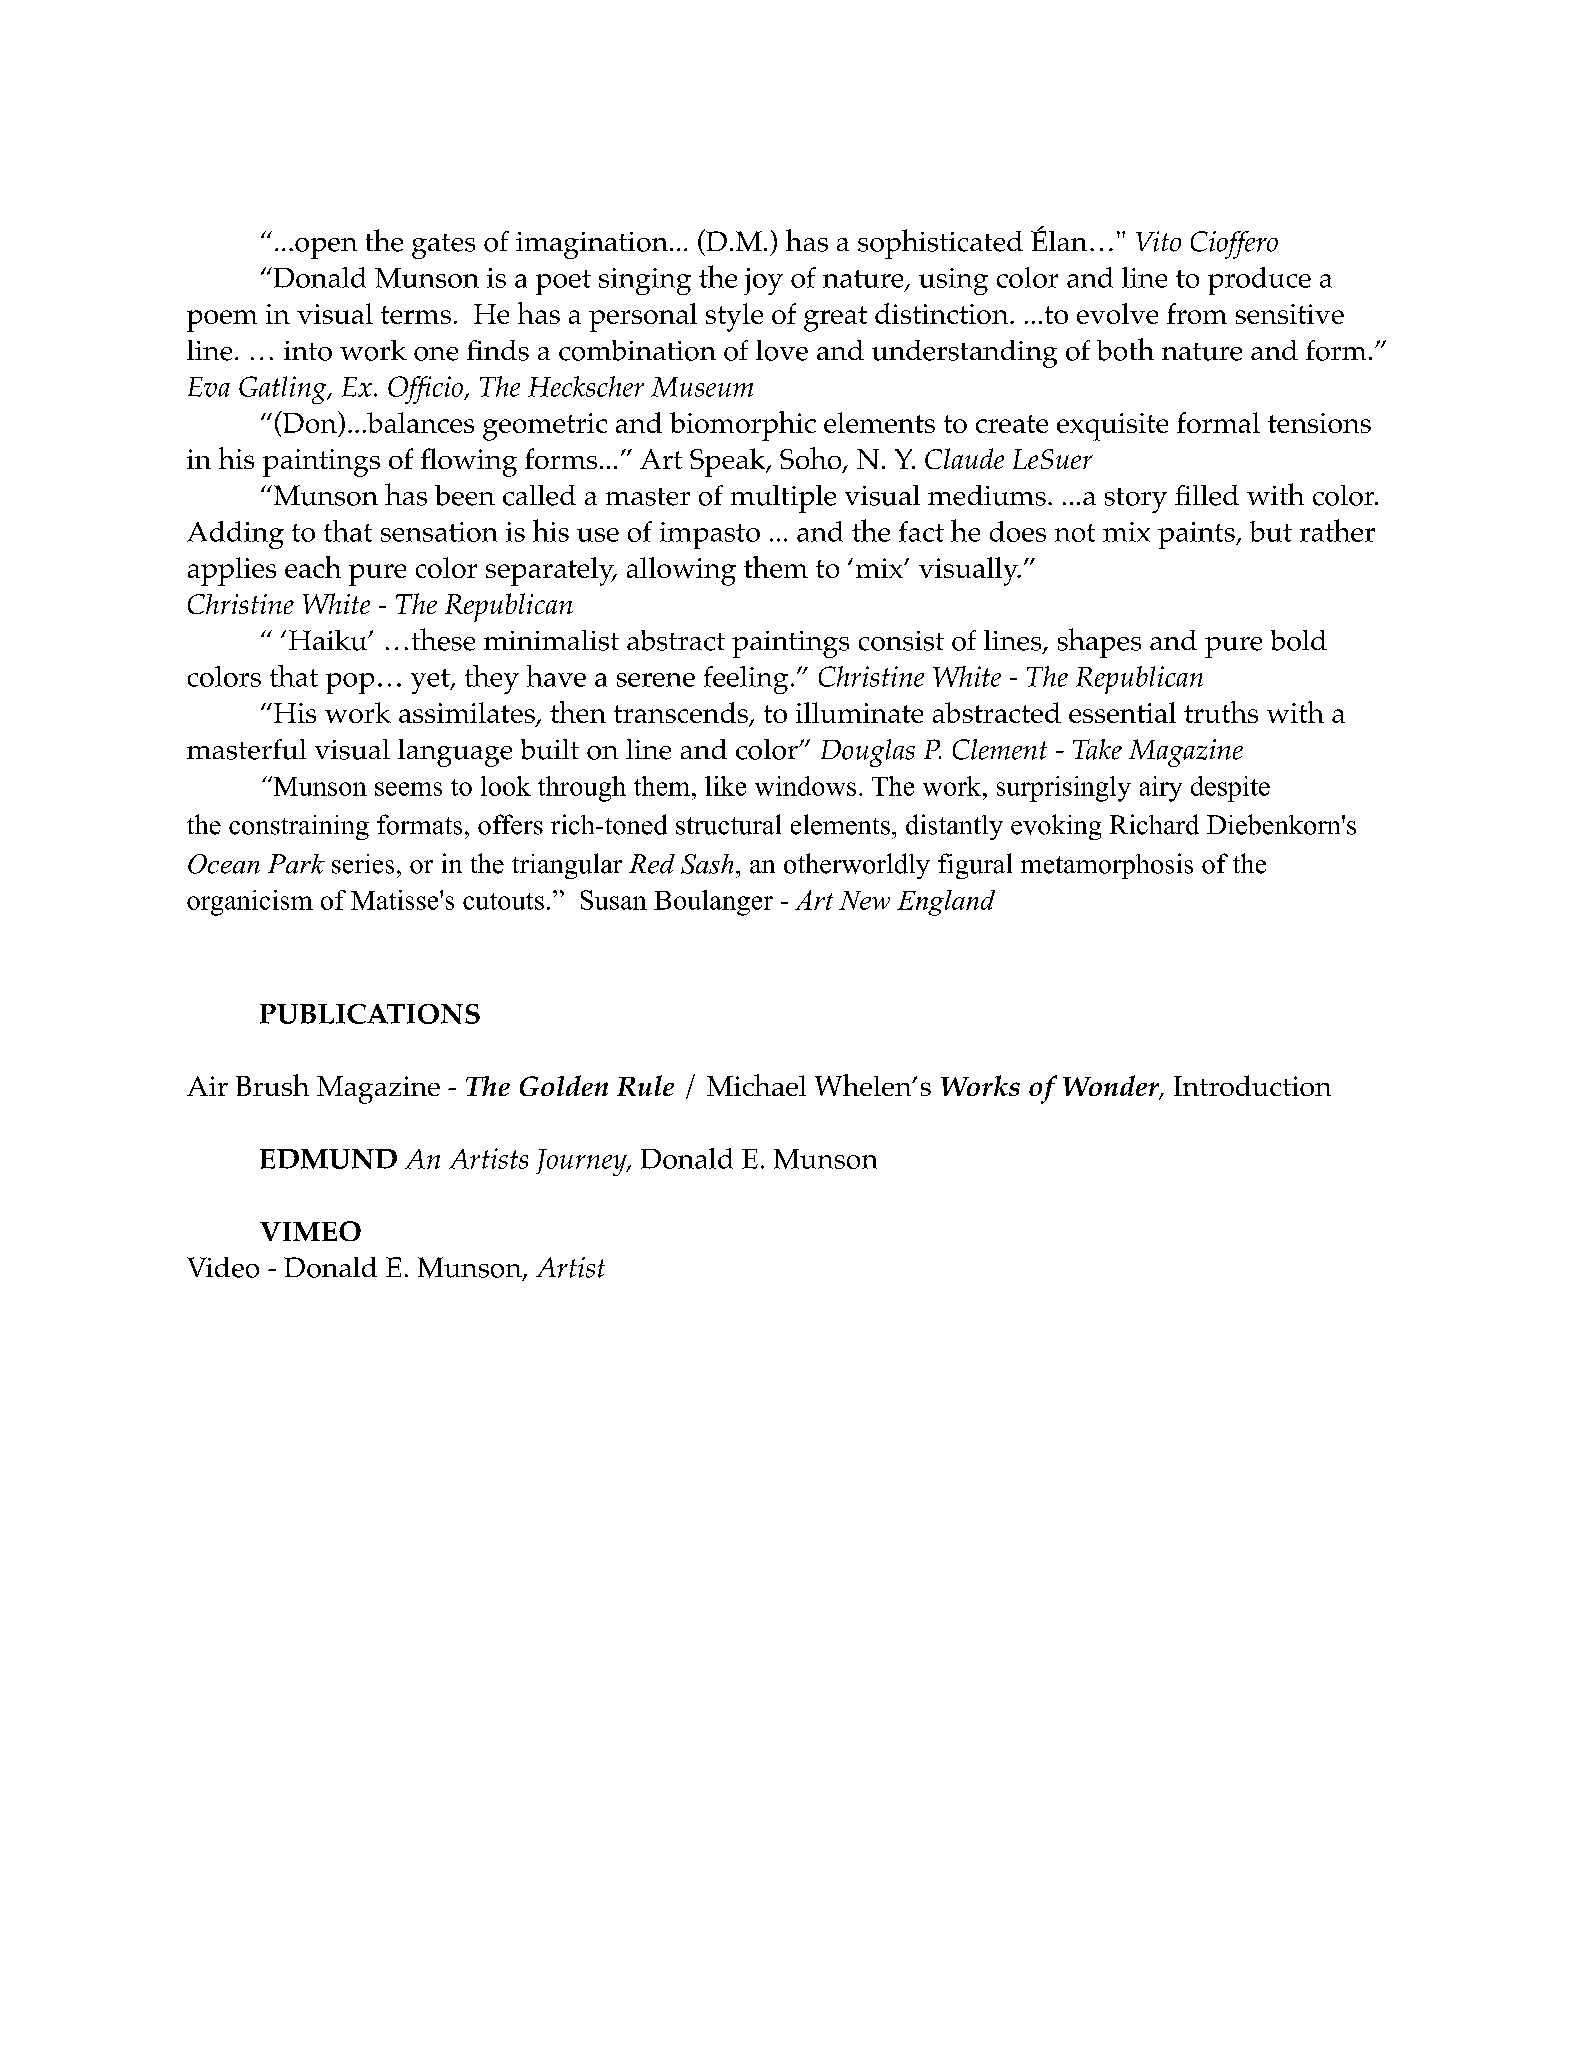  I want to click on windows, so click(805, 786).
